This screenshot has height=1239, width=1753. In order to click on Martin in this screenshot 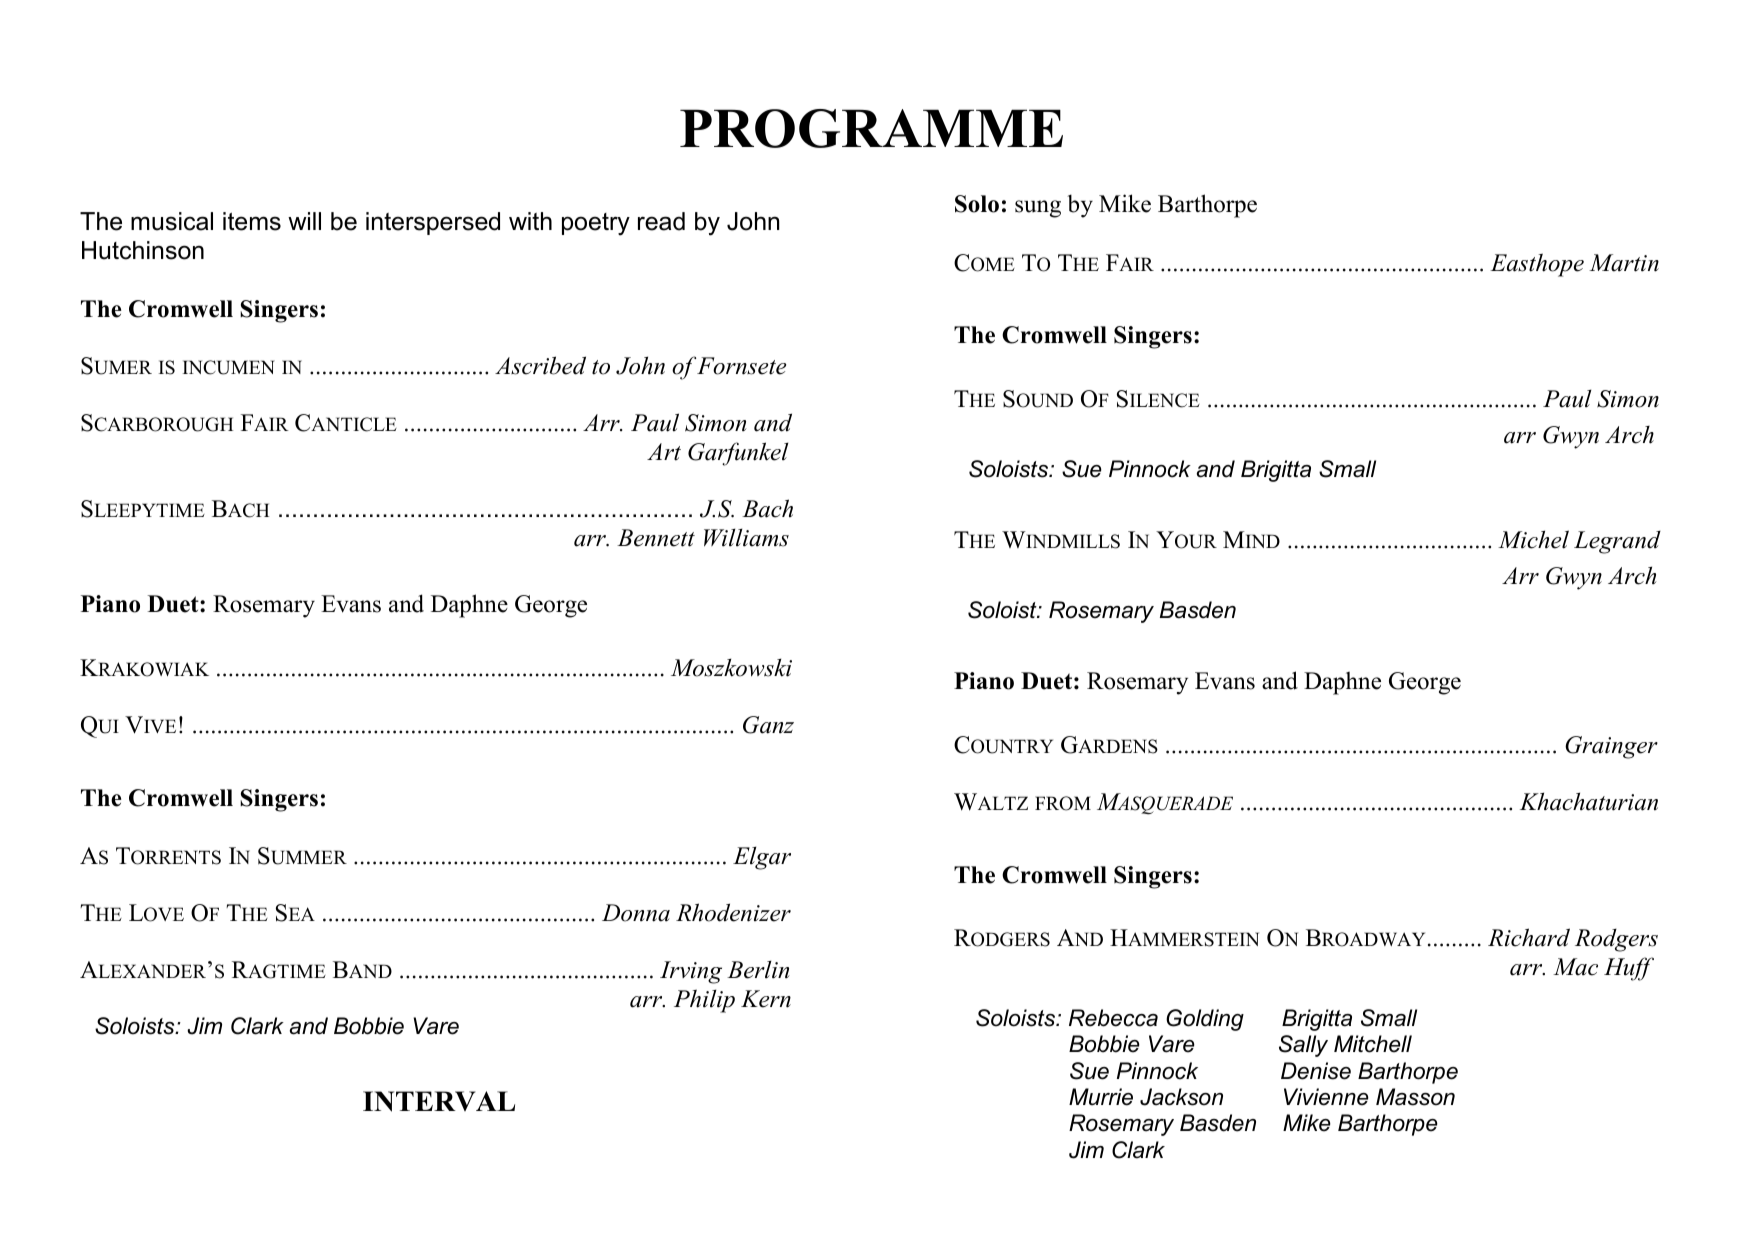, I will do `click(1624, 263)`.
